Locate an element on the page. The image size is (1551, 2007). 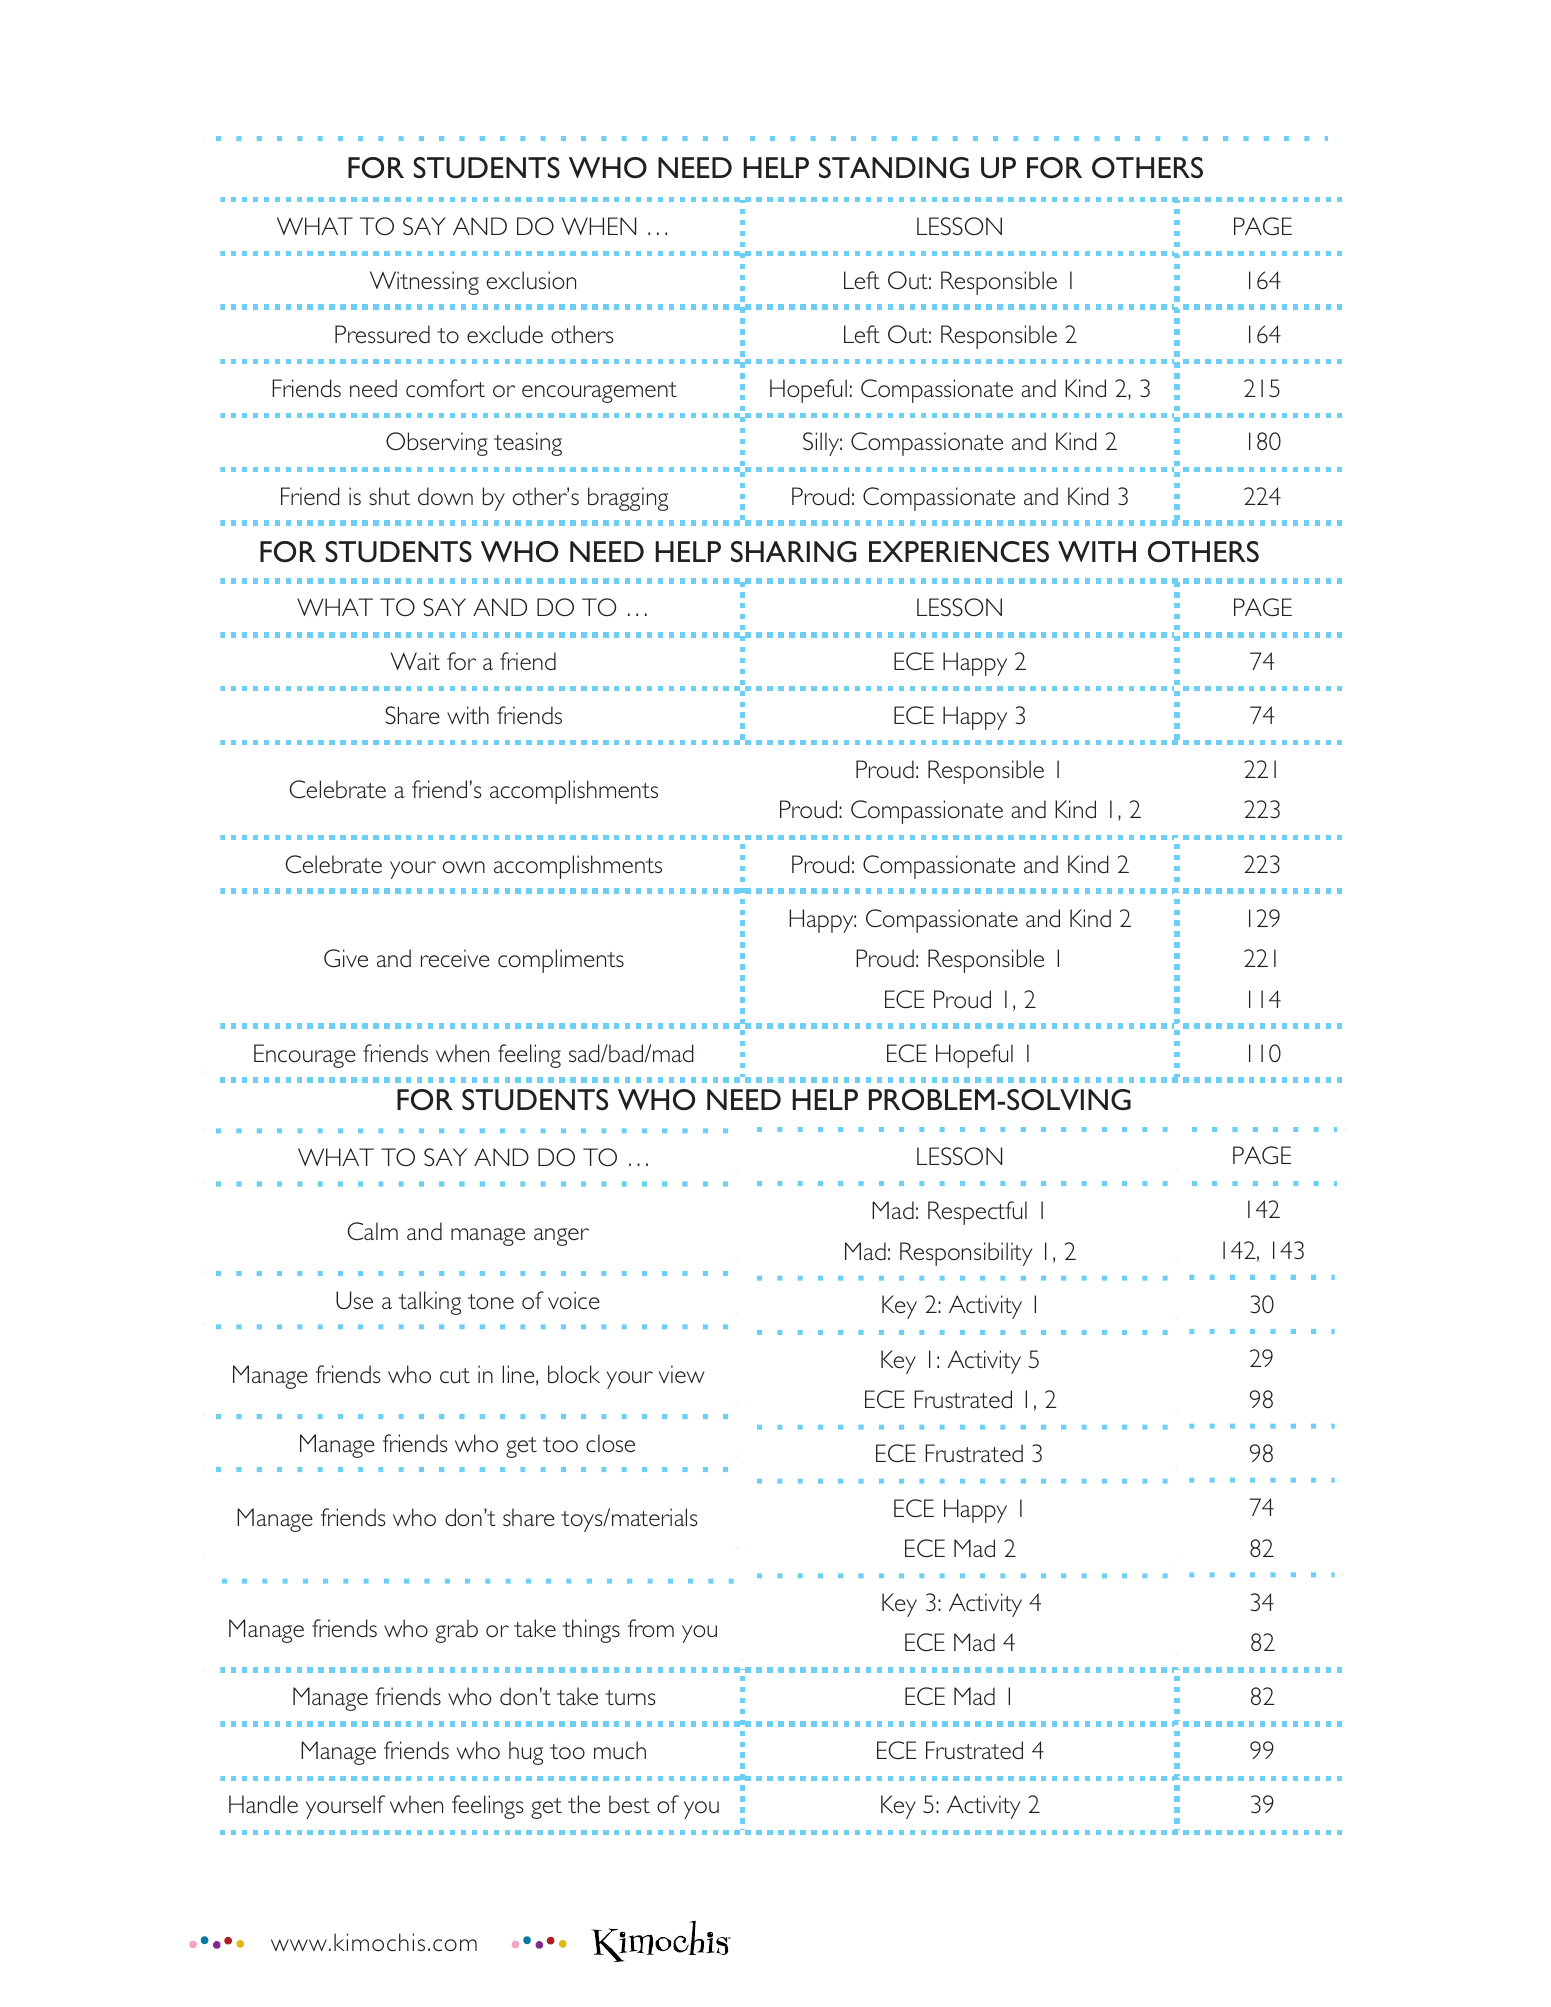
much is located at coordinates (620, 1750).
